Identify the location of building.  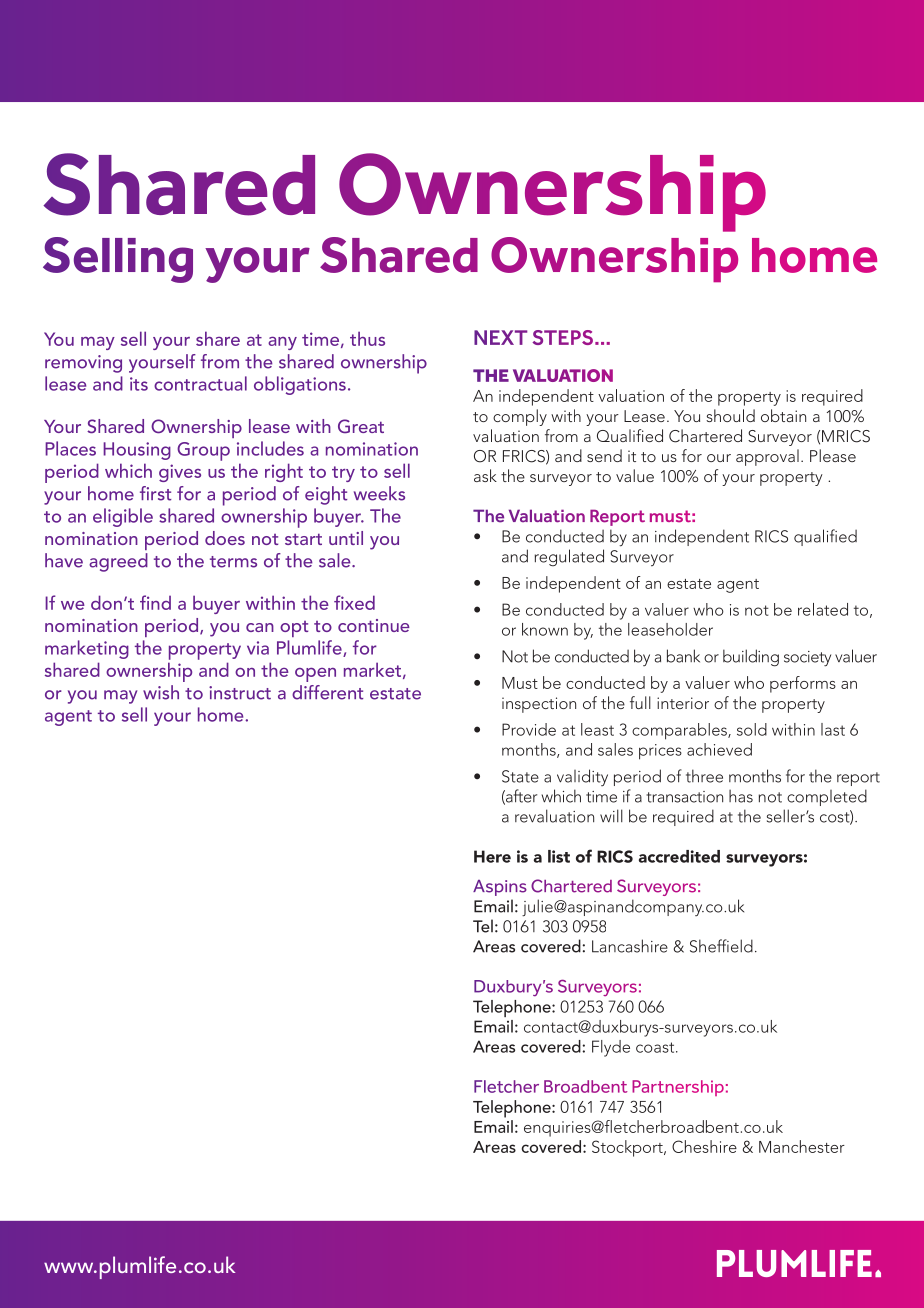
(751, 658).
